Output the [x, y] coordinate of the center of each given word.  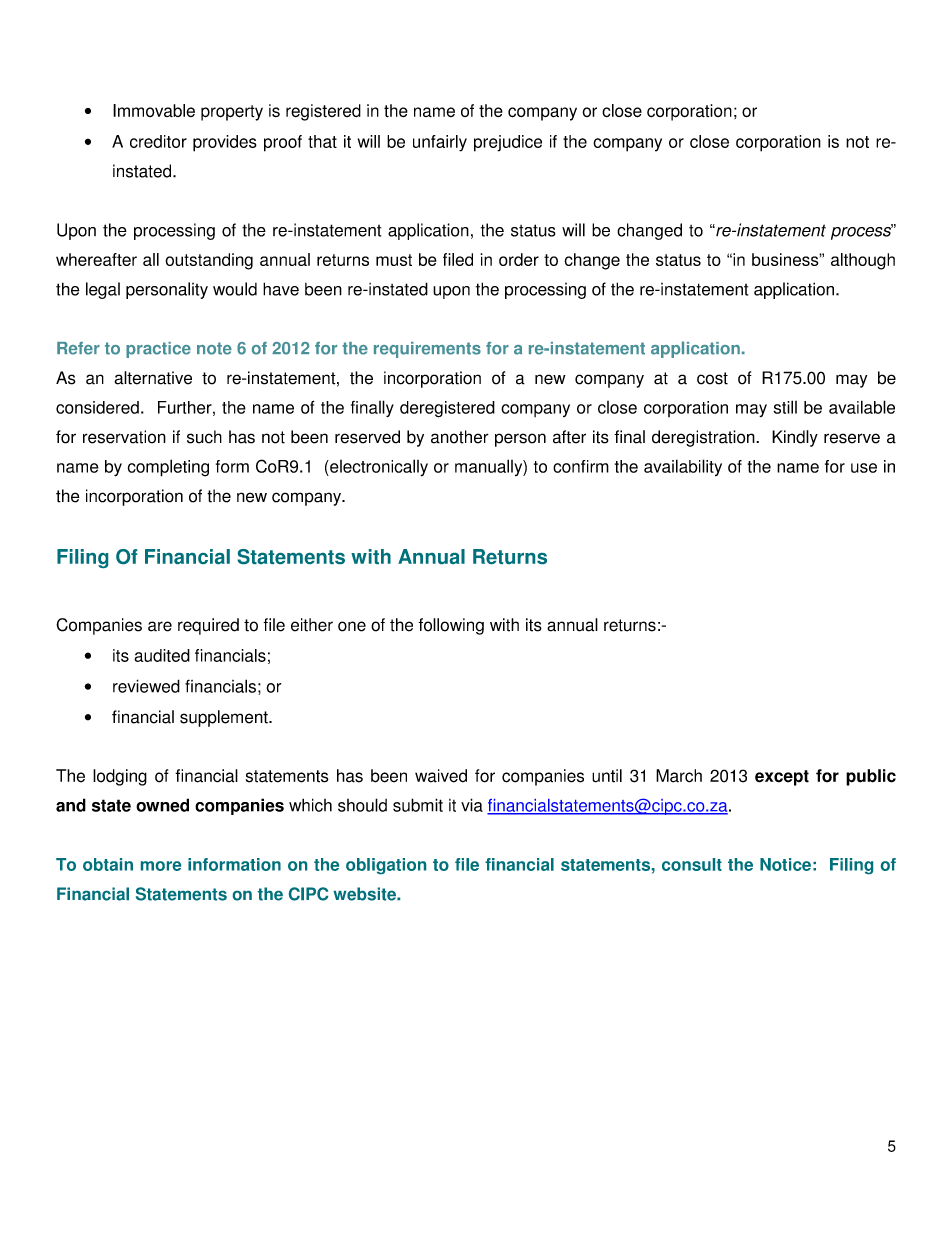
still [785, 407]
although [863, 261]
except [782, 778]
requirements [427, 350]
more [161, 866]
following [451, 626]
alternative [153, 378]
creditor [158, 141]
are [160, 626]
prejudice [508, 143]
